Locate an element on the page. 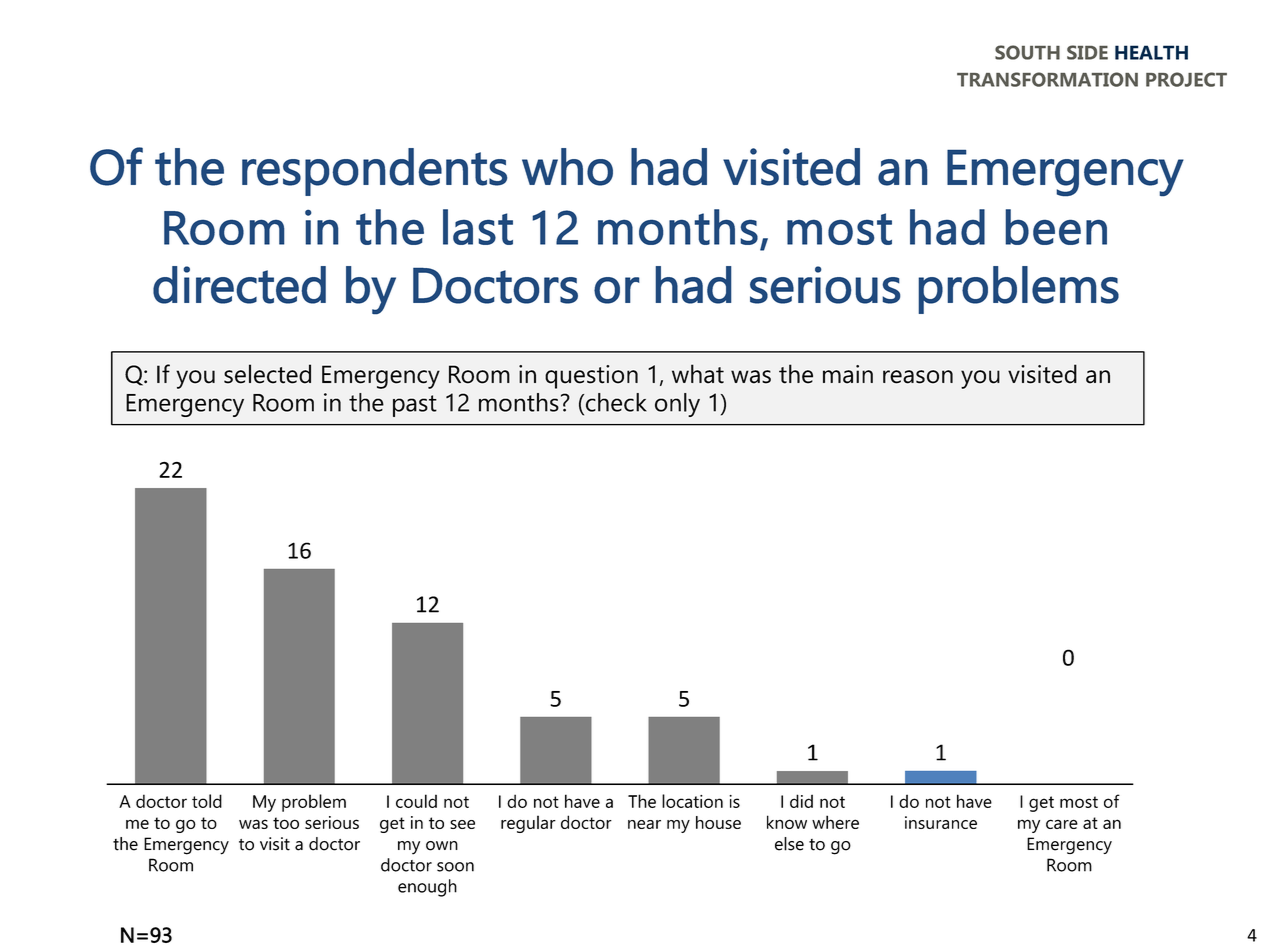 The width and height of the page is (1270, 952). told is located at coordinates (207, 801).
